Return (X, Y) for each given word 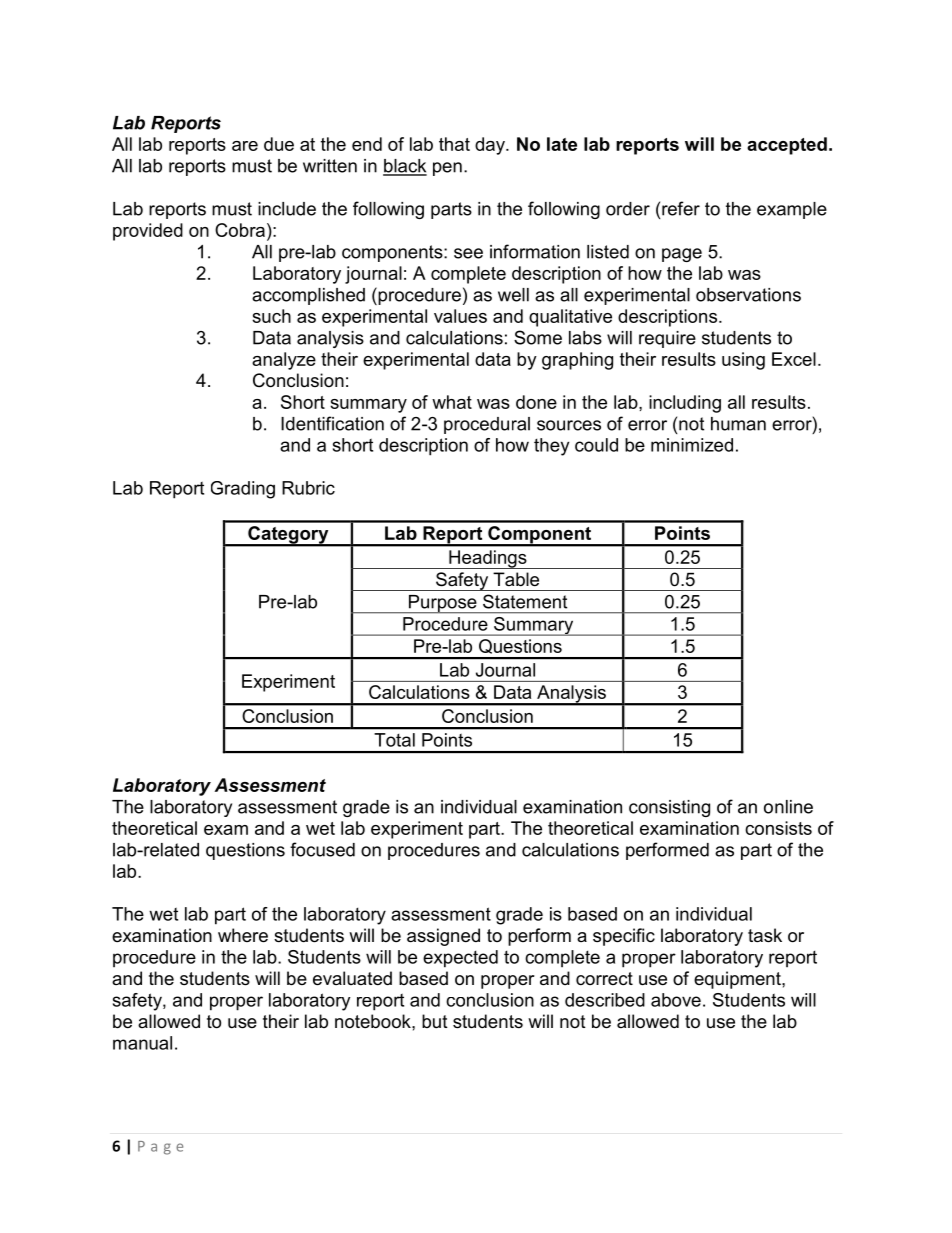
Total (394, 740)
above (676, 1000)
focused (322, 849)
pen (447, 169)
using (743, 361)
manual (142, 1043)
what (452, 402)
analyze (284, 361)
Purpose (443, 604)
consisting (669, 808)
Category (288, 536)
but (435, 1021)
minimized (692, 445)
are (245, 146)
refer (681, 208)
